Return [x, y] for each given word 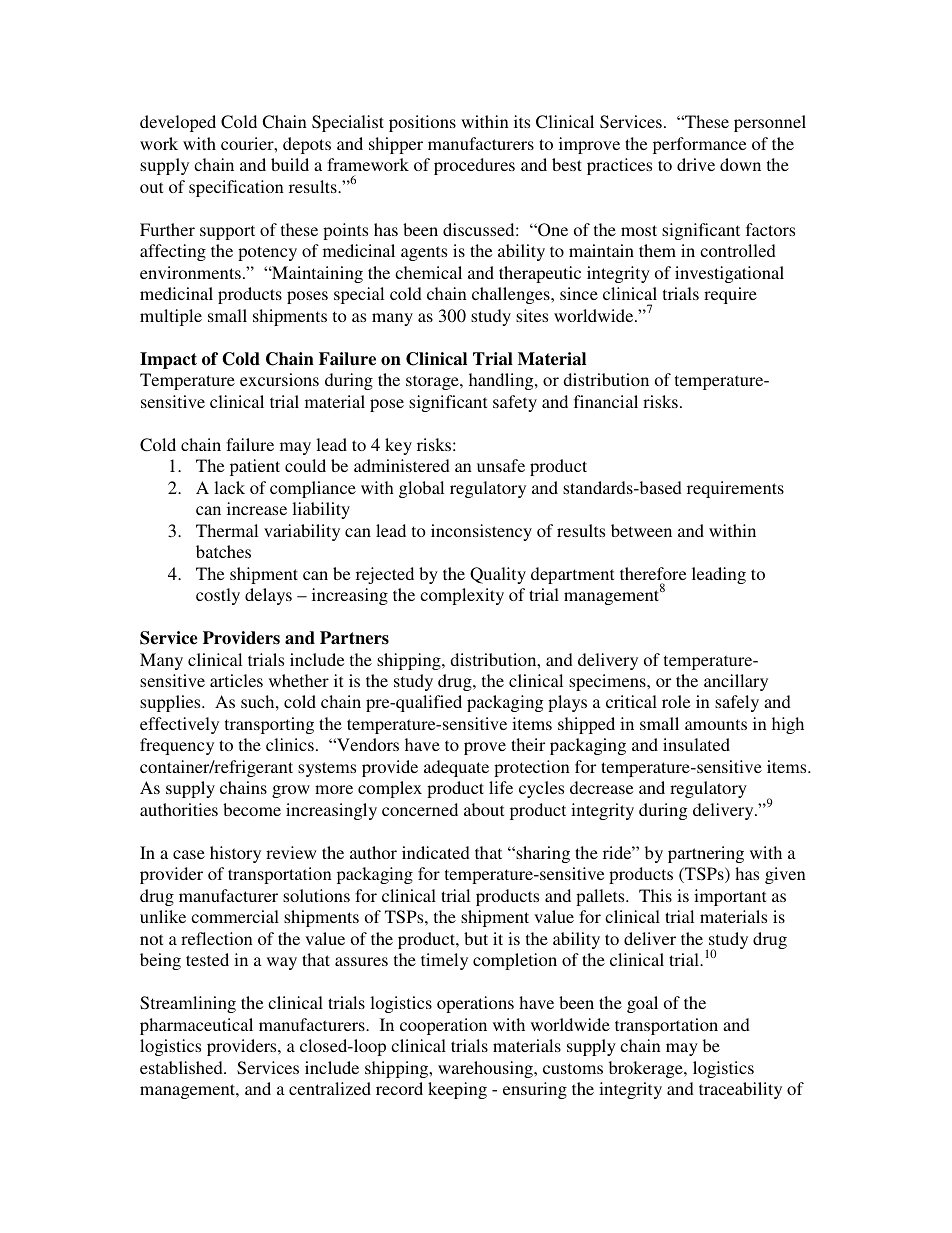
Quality [498, 575]
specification [236, 188]
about [484, 809]
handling [502, 381]
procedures [474, 166]
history [235, 854]
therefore [653, 573]
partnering [706, 854]
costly [218, 596]
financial [606, 401]
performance [699, 145]
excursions [279, 379]
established [182, 1067]
